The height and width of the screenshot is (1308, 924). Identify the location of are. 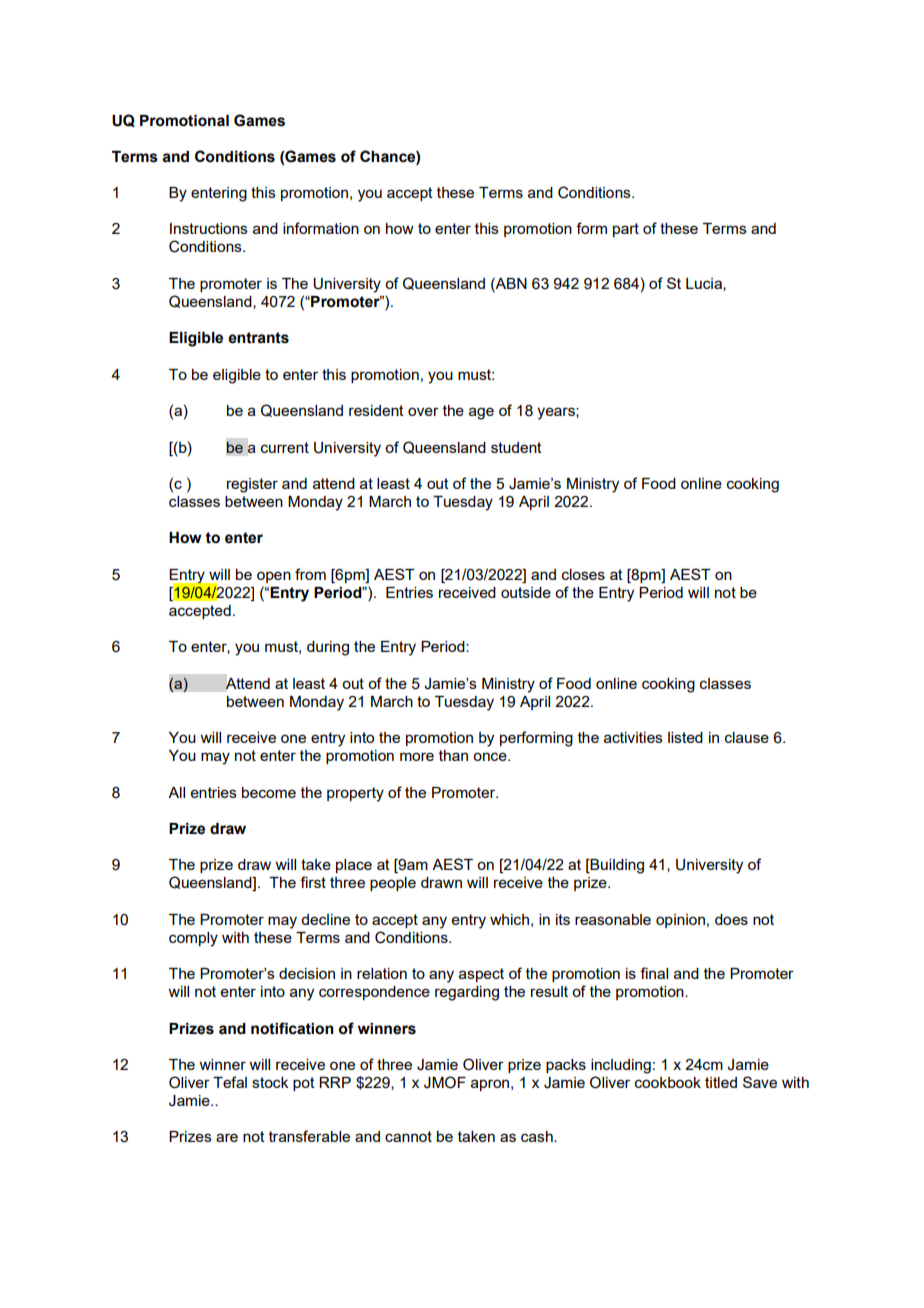
(227, 1137).
